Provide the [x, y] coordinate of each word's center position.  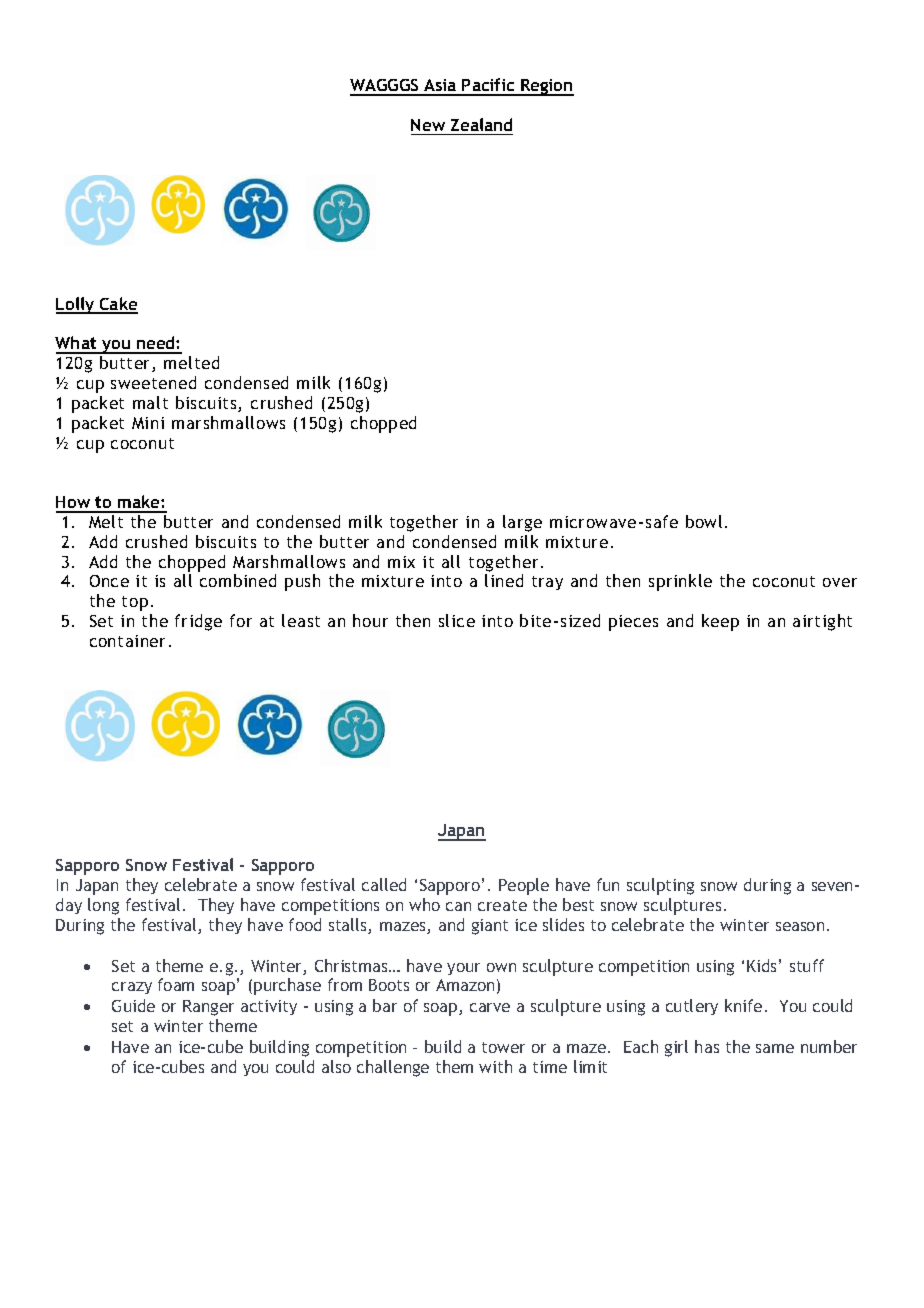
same [775, 1048]
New [428, 125]
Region [546, 87]
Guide [133, 1005]
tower [503, 1047]
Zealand [481, 124]
